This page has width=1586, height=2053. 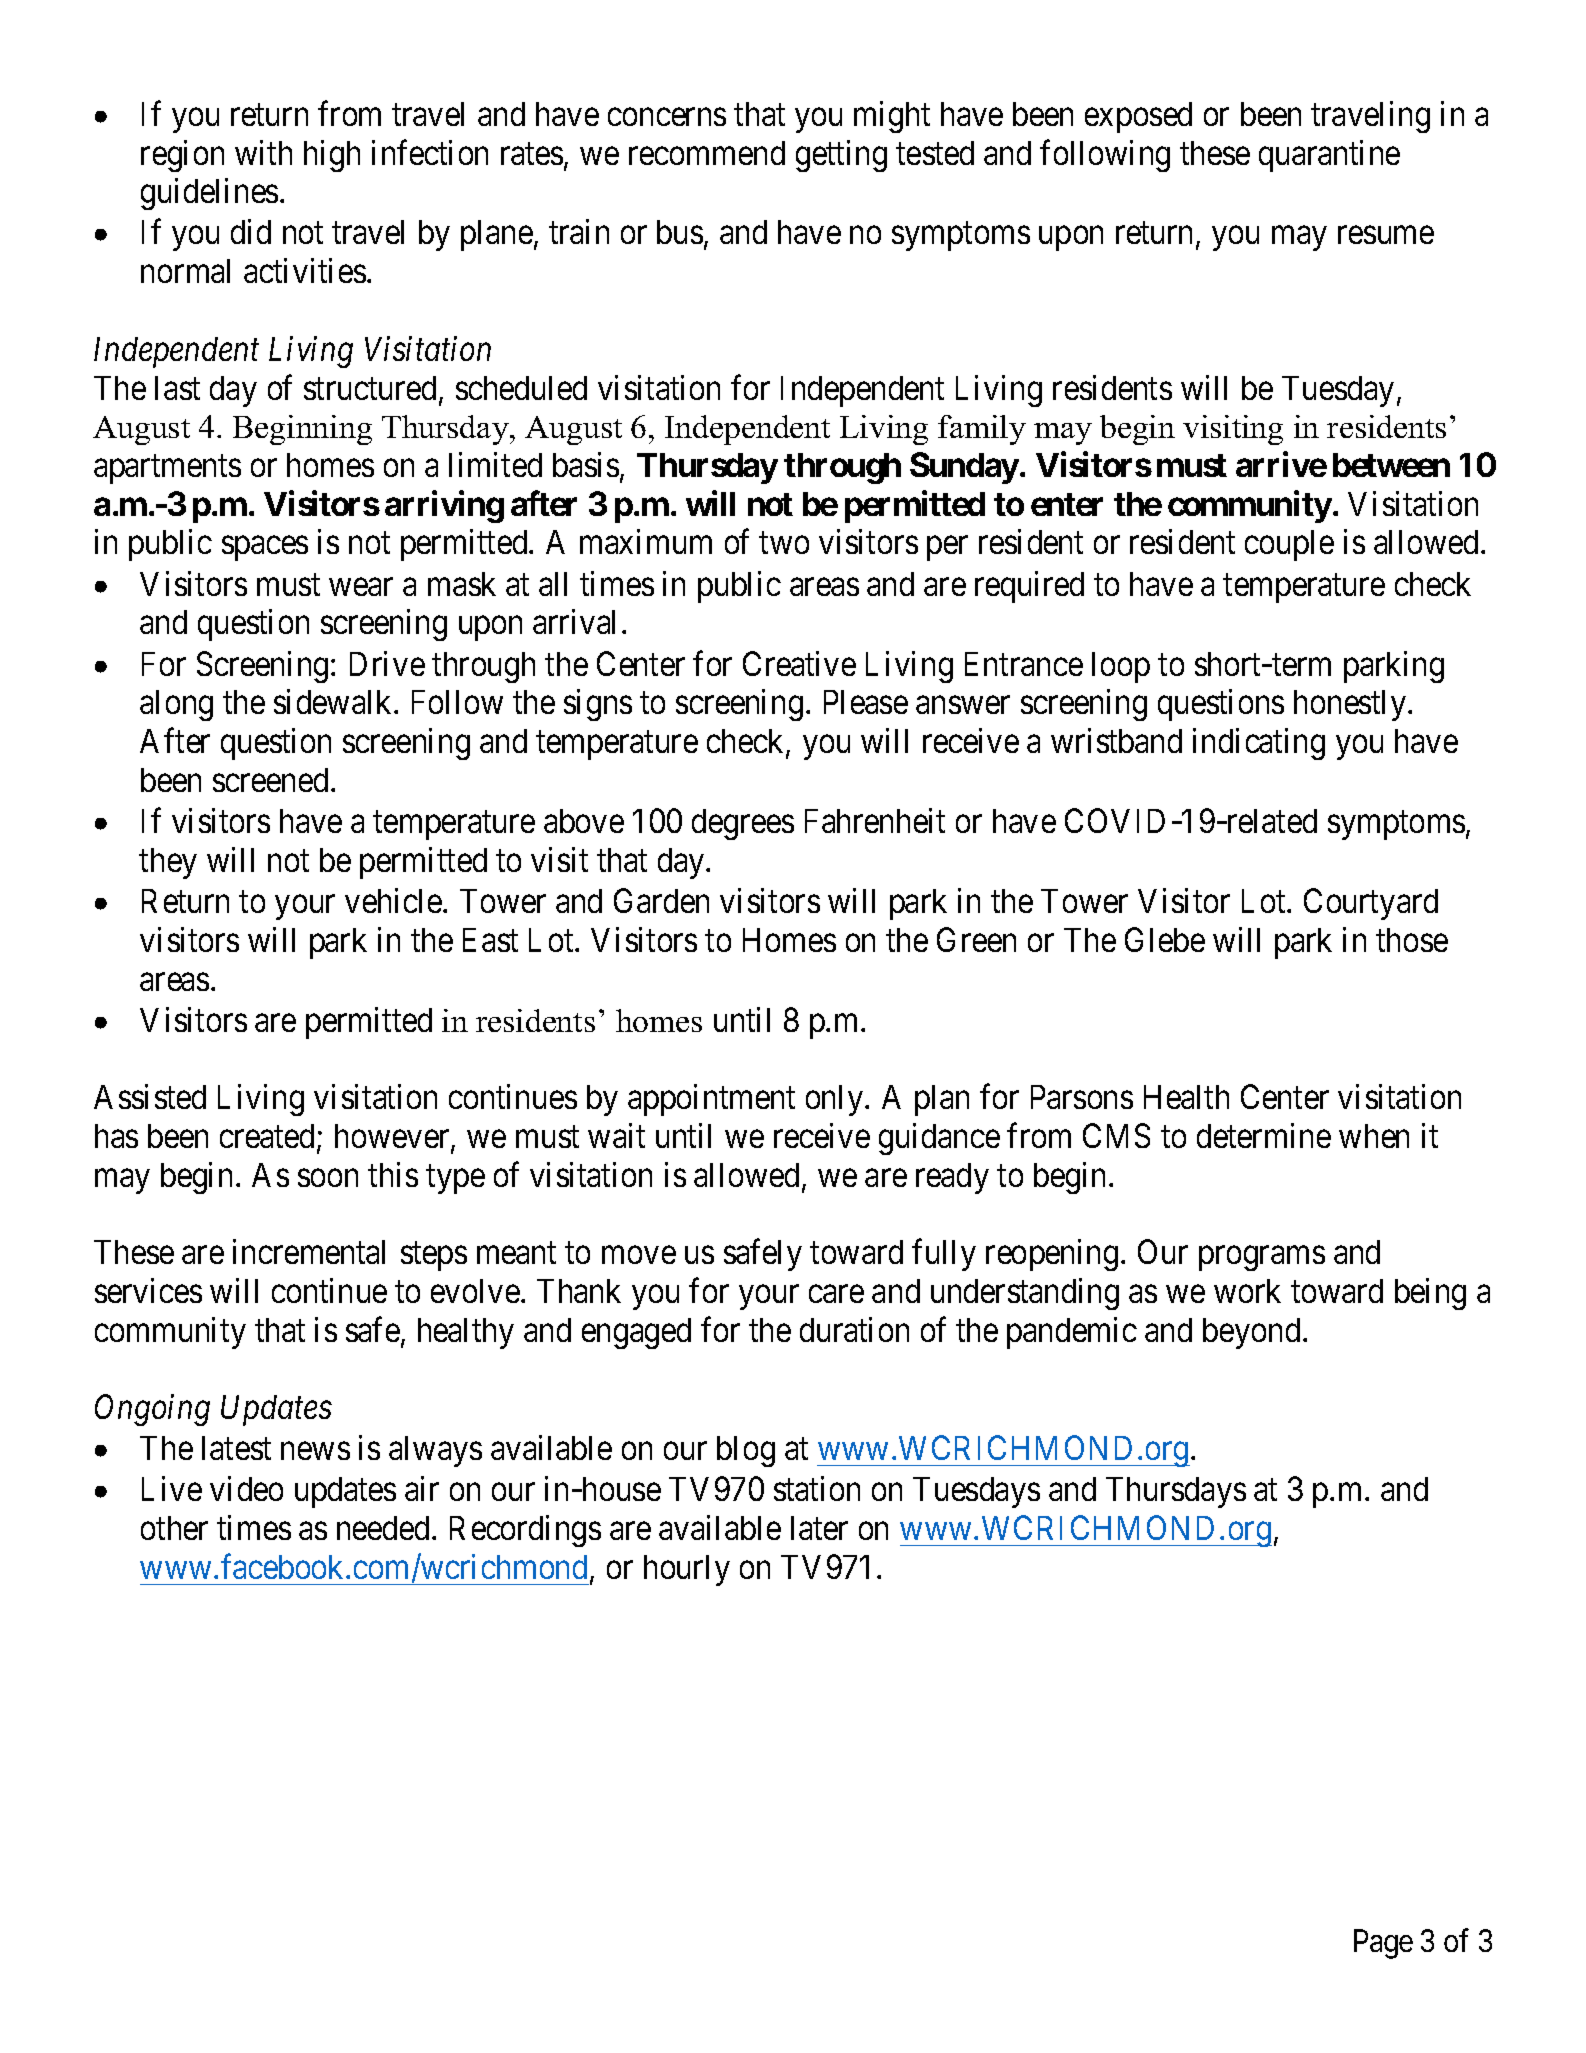 I want to click on other, so click(x=174, y=1528).
